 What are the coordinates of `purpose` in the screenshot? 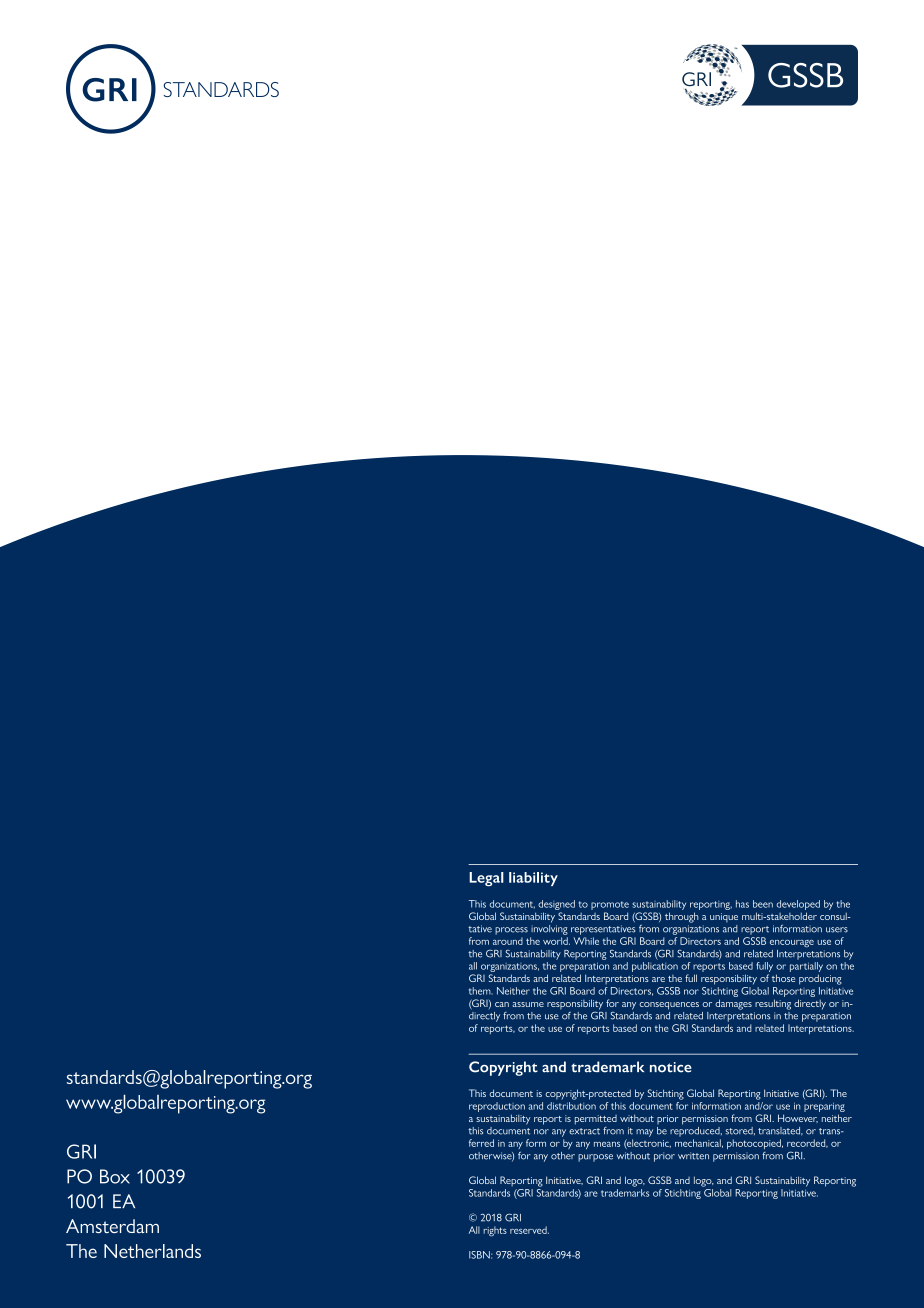 It's located at (595, 1158).
